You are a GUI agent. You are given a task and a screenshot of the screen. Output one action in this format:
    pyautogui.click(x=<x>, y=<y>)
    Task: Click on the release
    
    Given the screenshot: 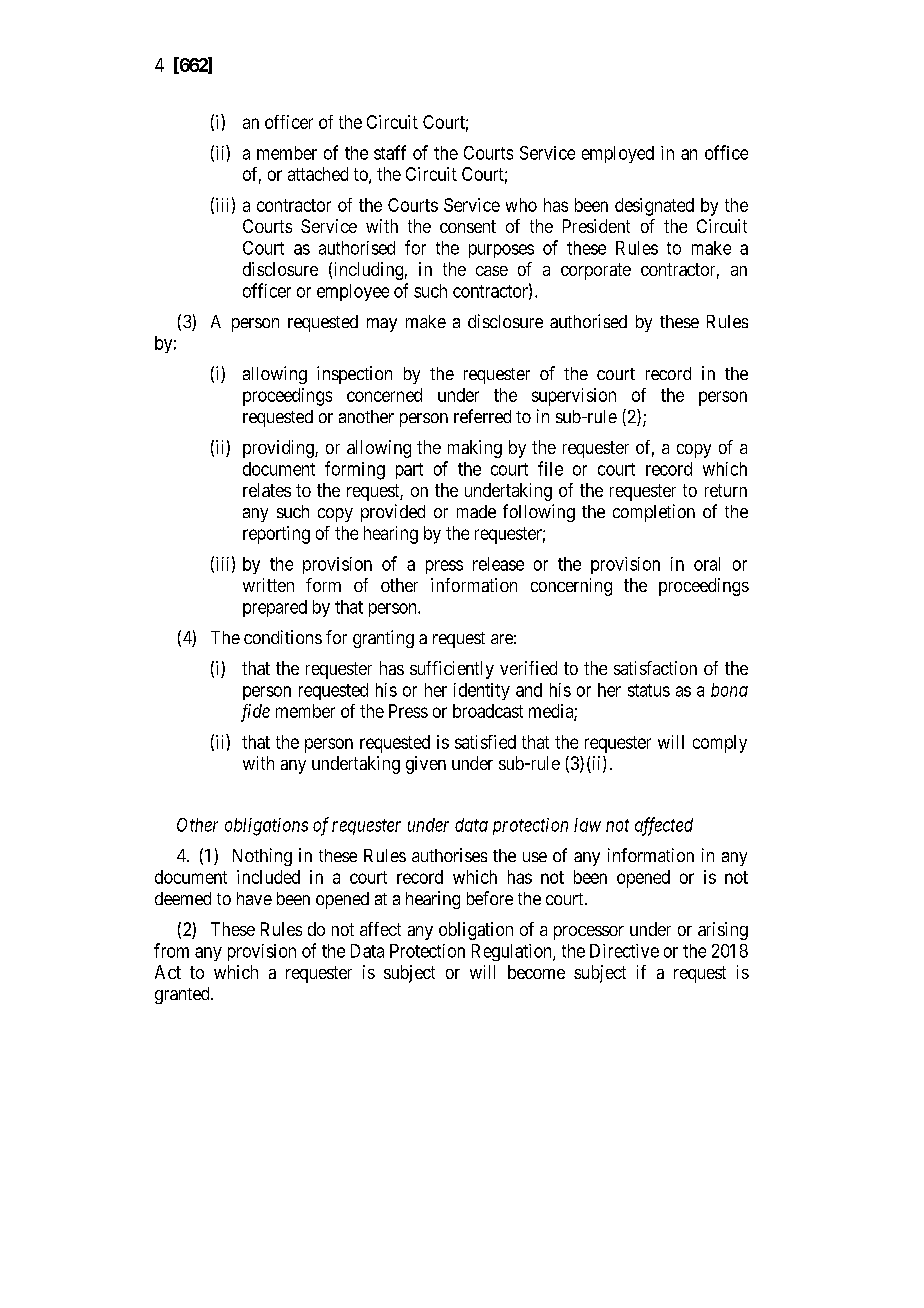 What is the action you would take?
    pyautogui.click(x=498, y=564)
